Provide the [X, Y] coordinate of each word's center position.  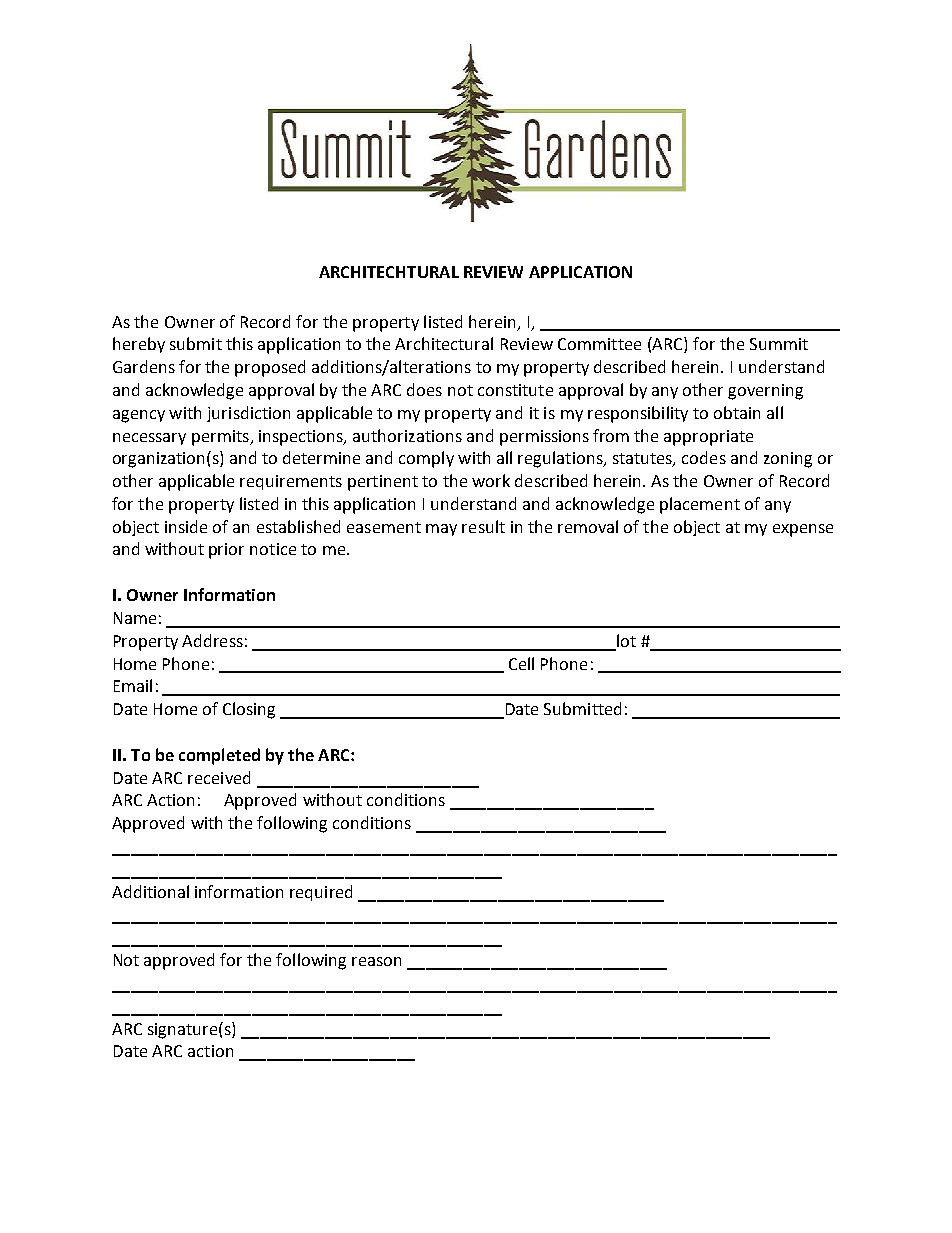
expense [803, 530]
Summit [779, 344]
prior [226, 551]
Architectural [444, 343]
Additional [150, 891]
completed [219, 756]
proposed [270, 368]
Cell [521, 663]
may [441, 530]
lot [626, 640]
